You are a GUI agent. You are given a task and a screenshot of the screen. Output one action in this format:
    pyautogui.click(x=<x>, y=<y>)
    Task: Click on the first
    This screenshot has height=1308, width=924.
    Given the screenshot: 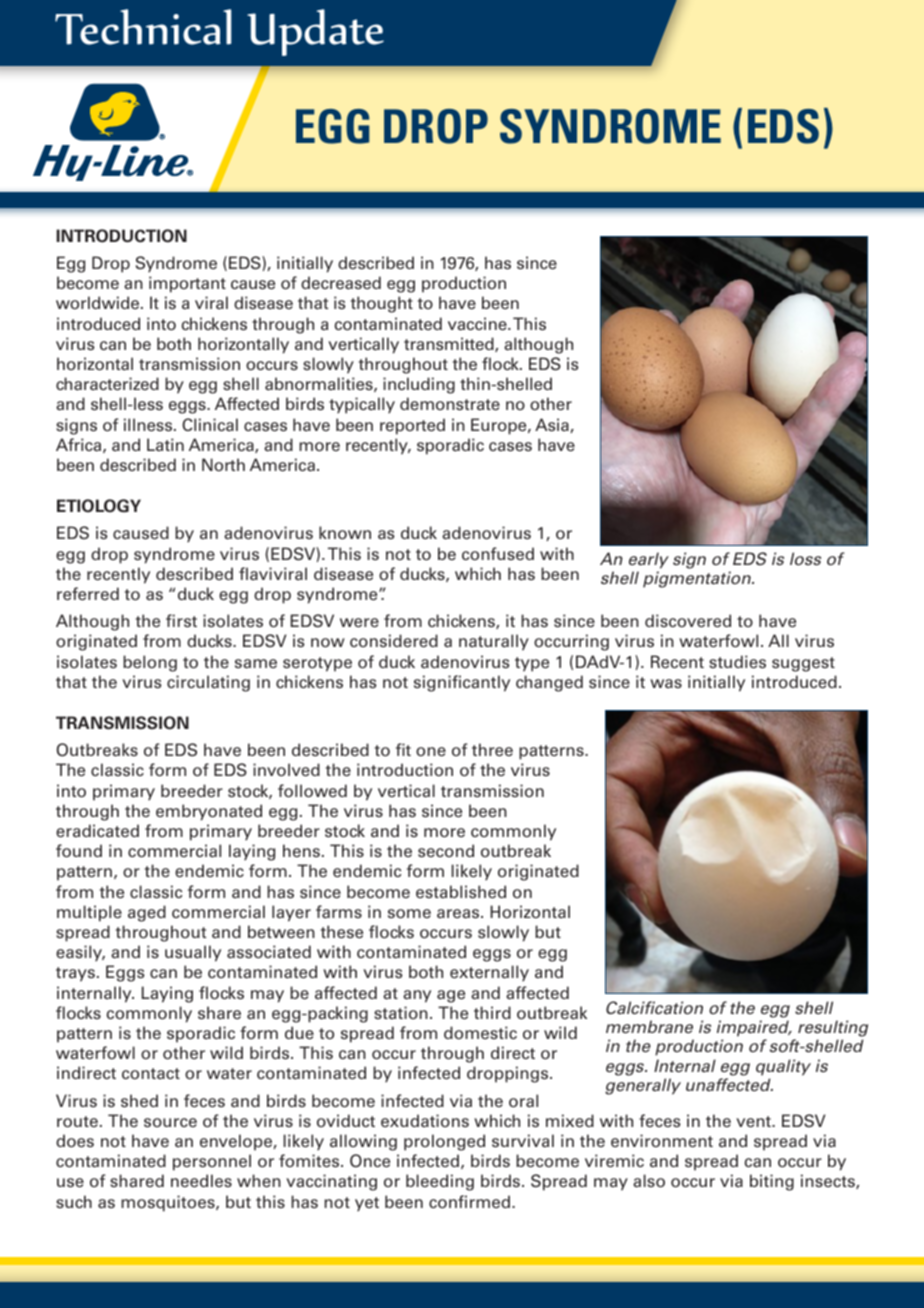 What is the action you would take?
    pyautogui.click(x=181, y=620)
